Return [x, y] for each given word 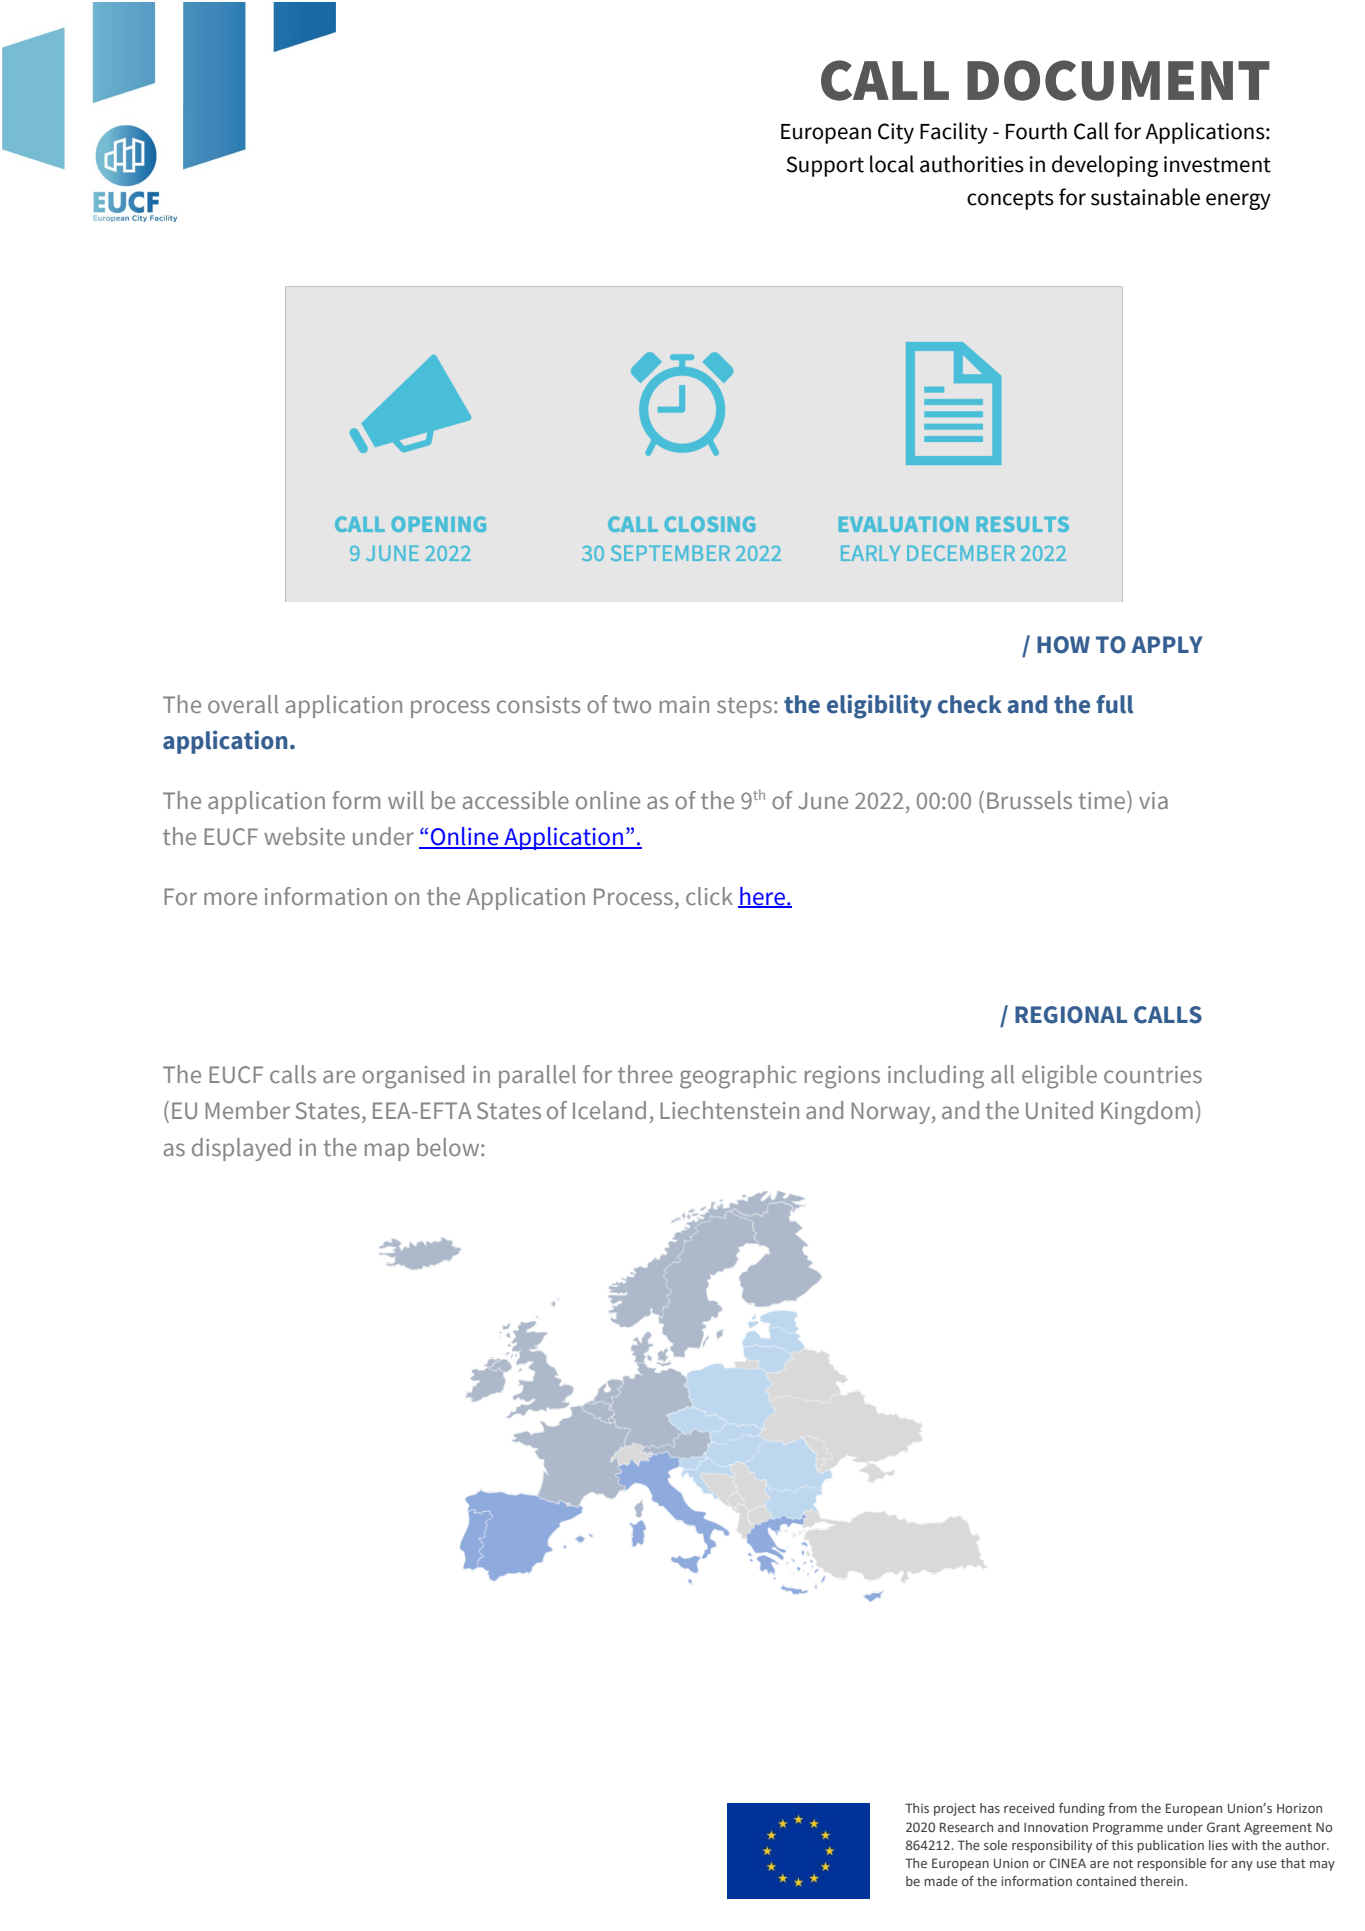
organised [413, 1077]
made [941, 1881]
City [896, 133]
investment [1217, 164]
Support [825, 166]
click [709, 896]
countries [1153, 1074]
